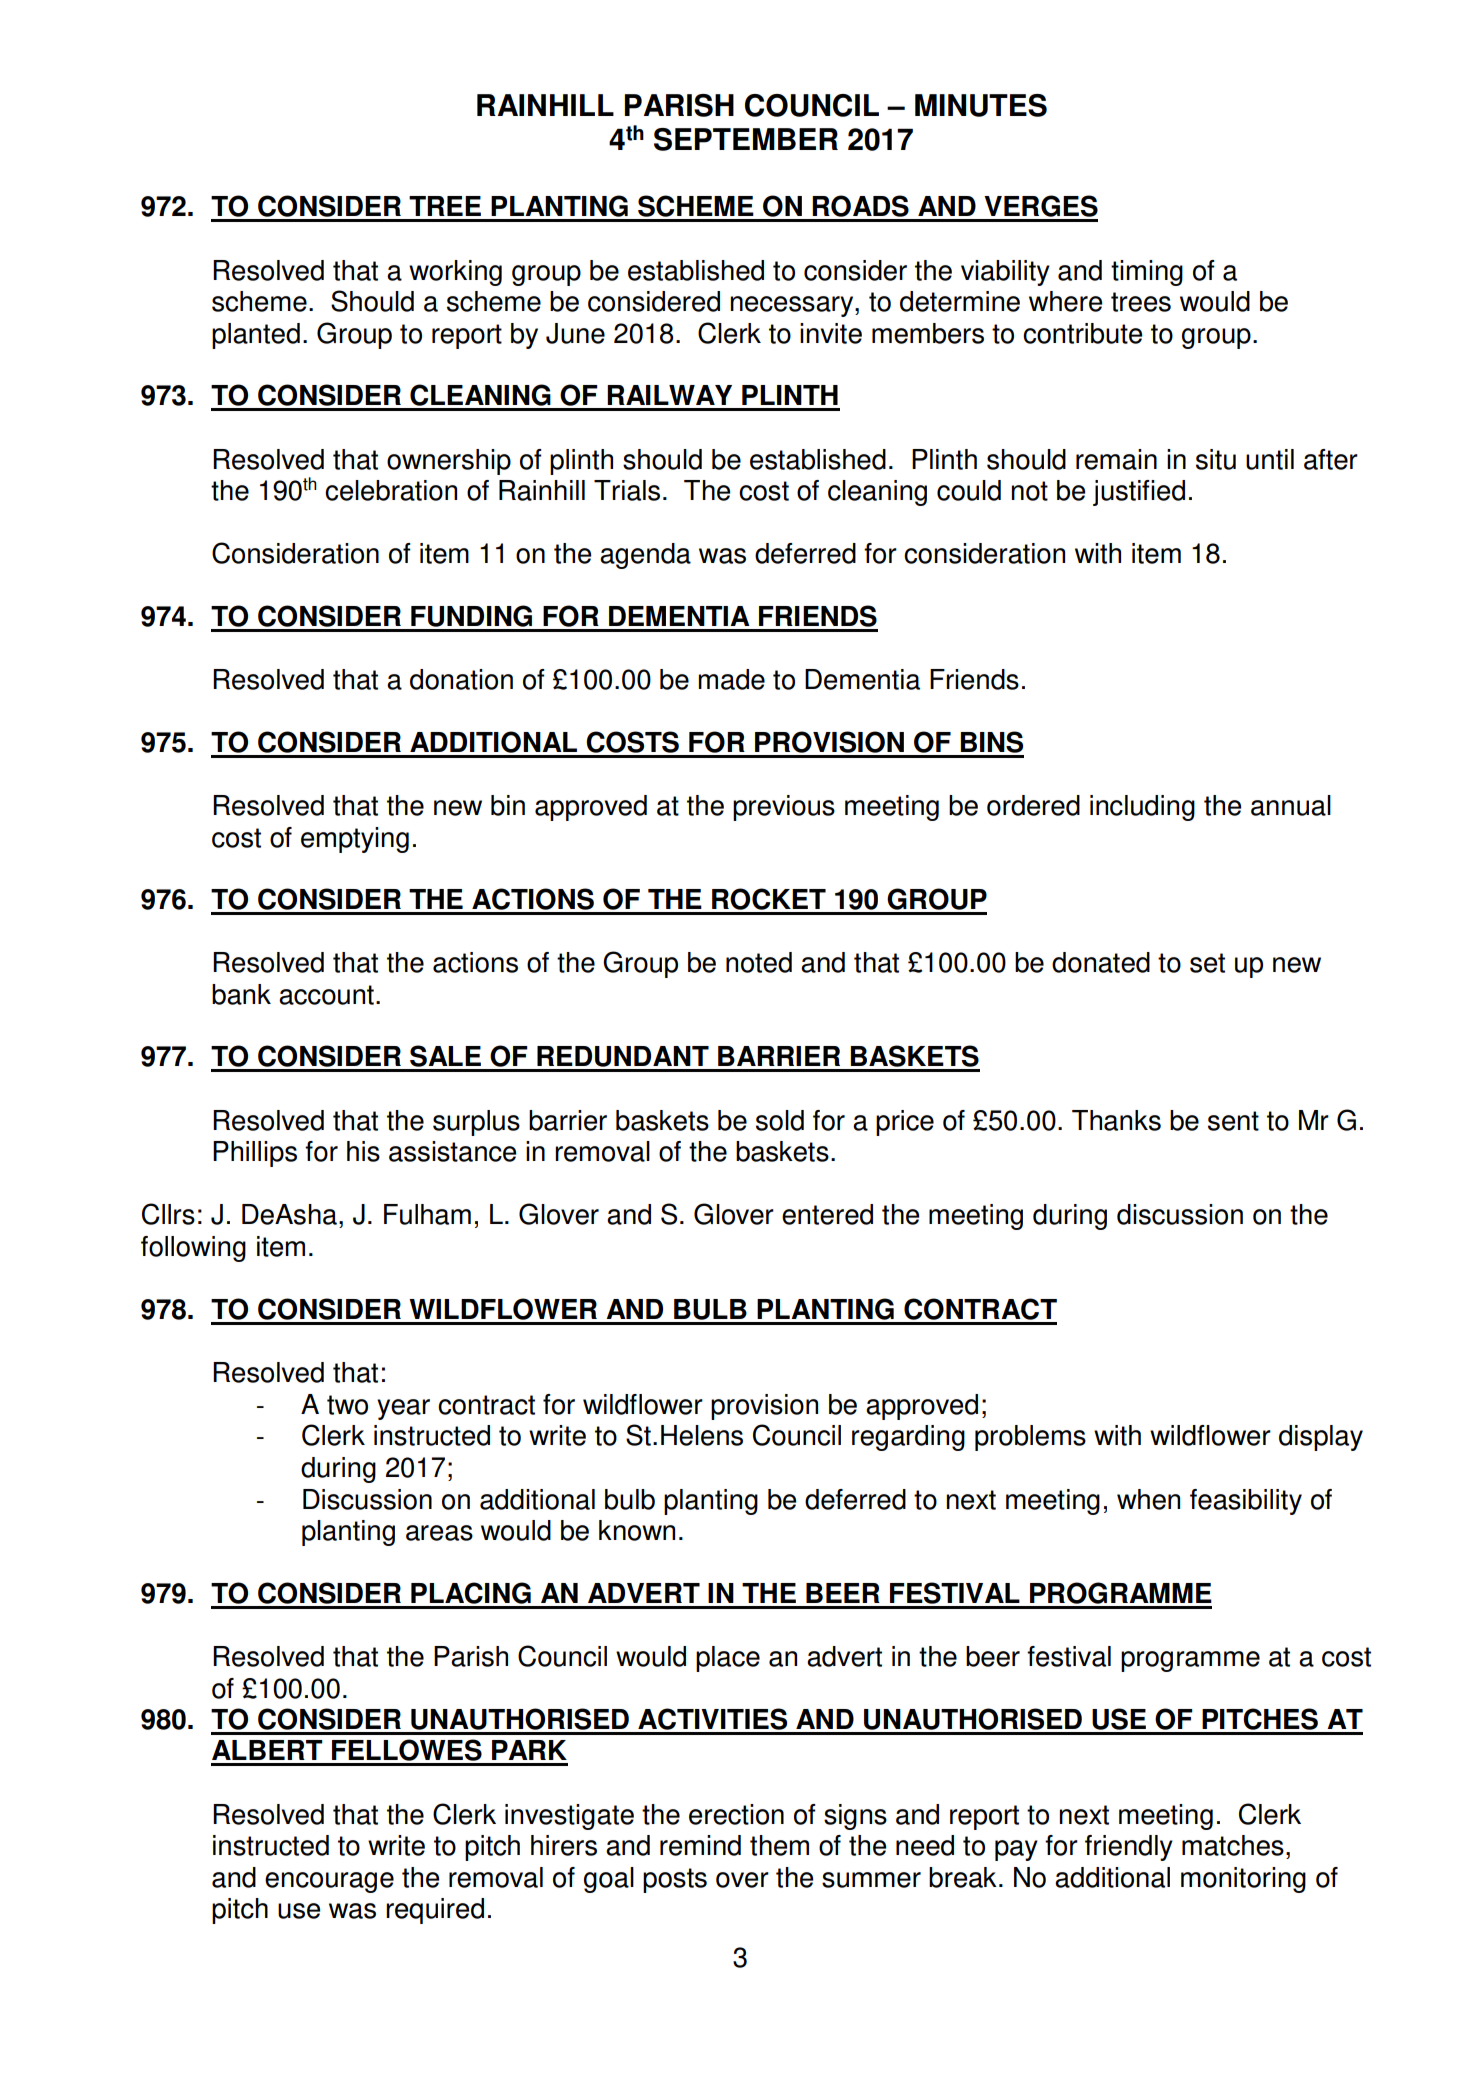  I want to click on previous, so click(784, 808).
